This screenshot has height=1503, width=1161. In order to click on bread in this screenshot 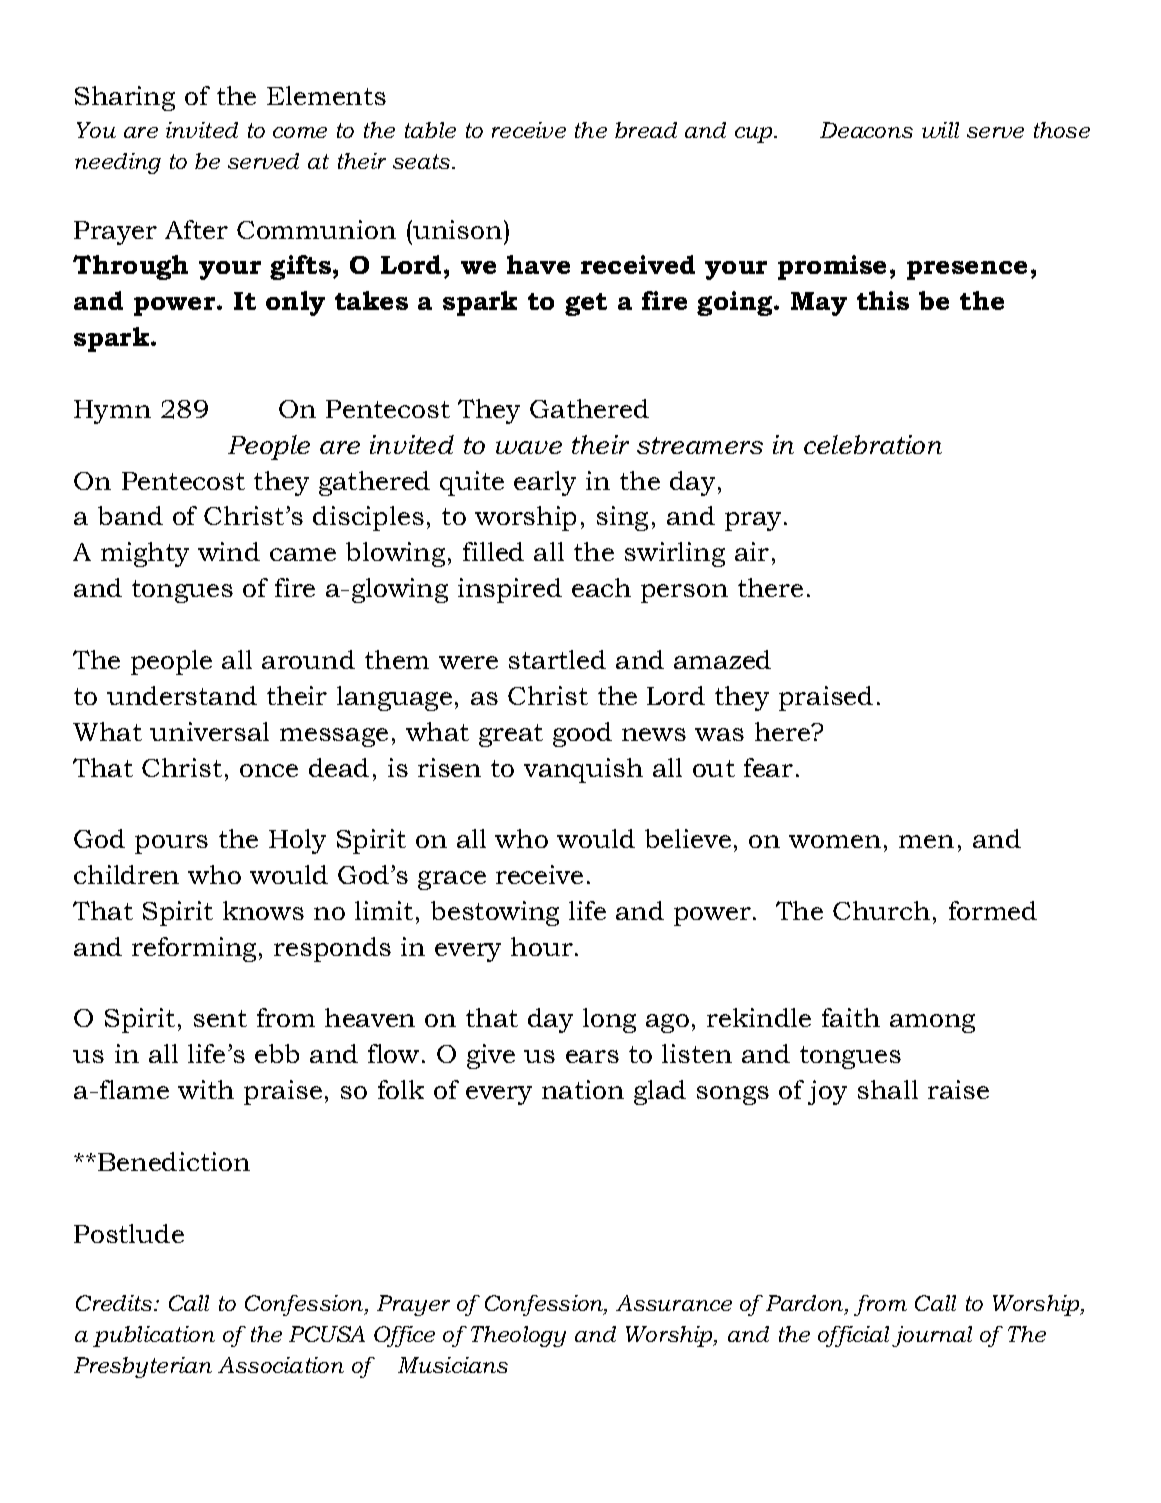, I will do `click(646, 130)`.
